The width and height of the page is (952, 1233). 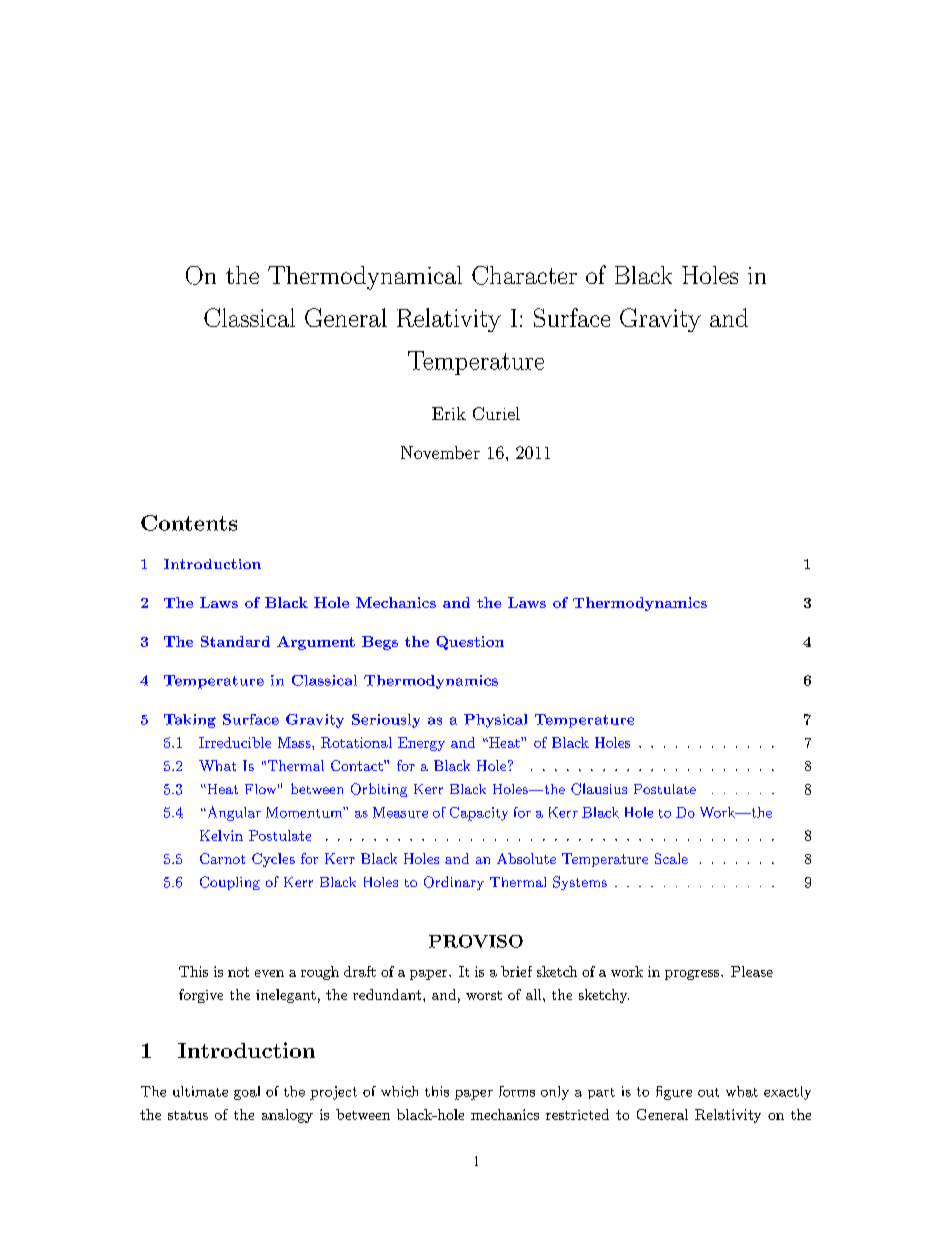 I want to click on Scale, so click(x=671, y=858).
